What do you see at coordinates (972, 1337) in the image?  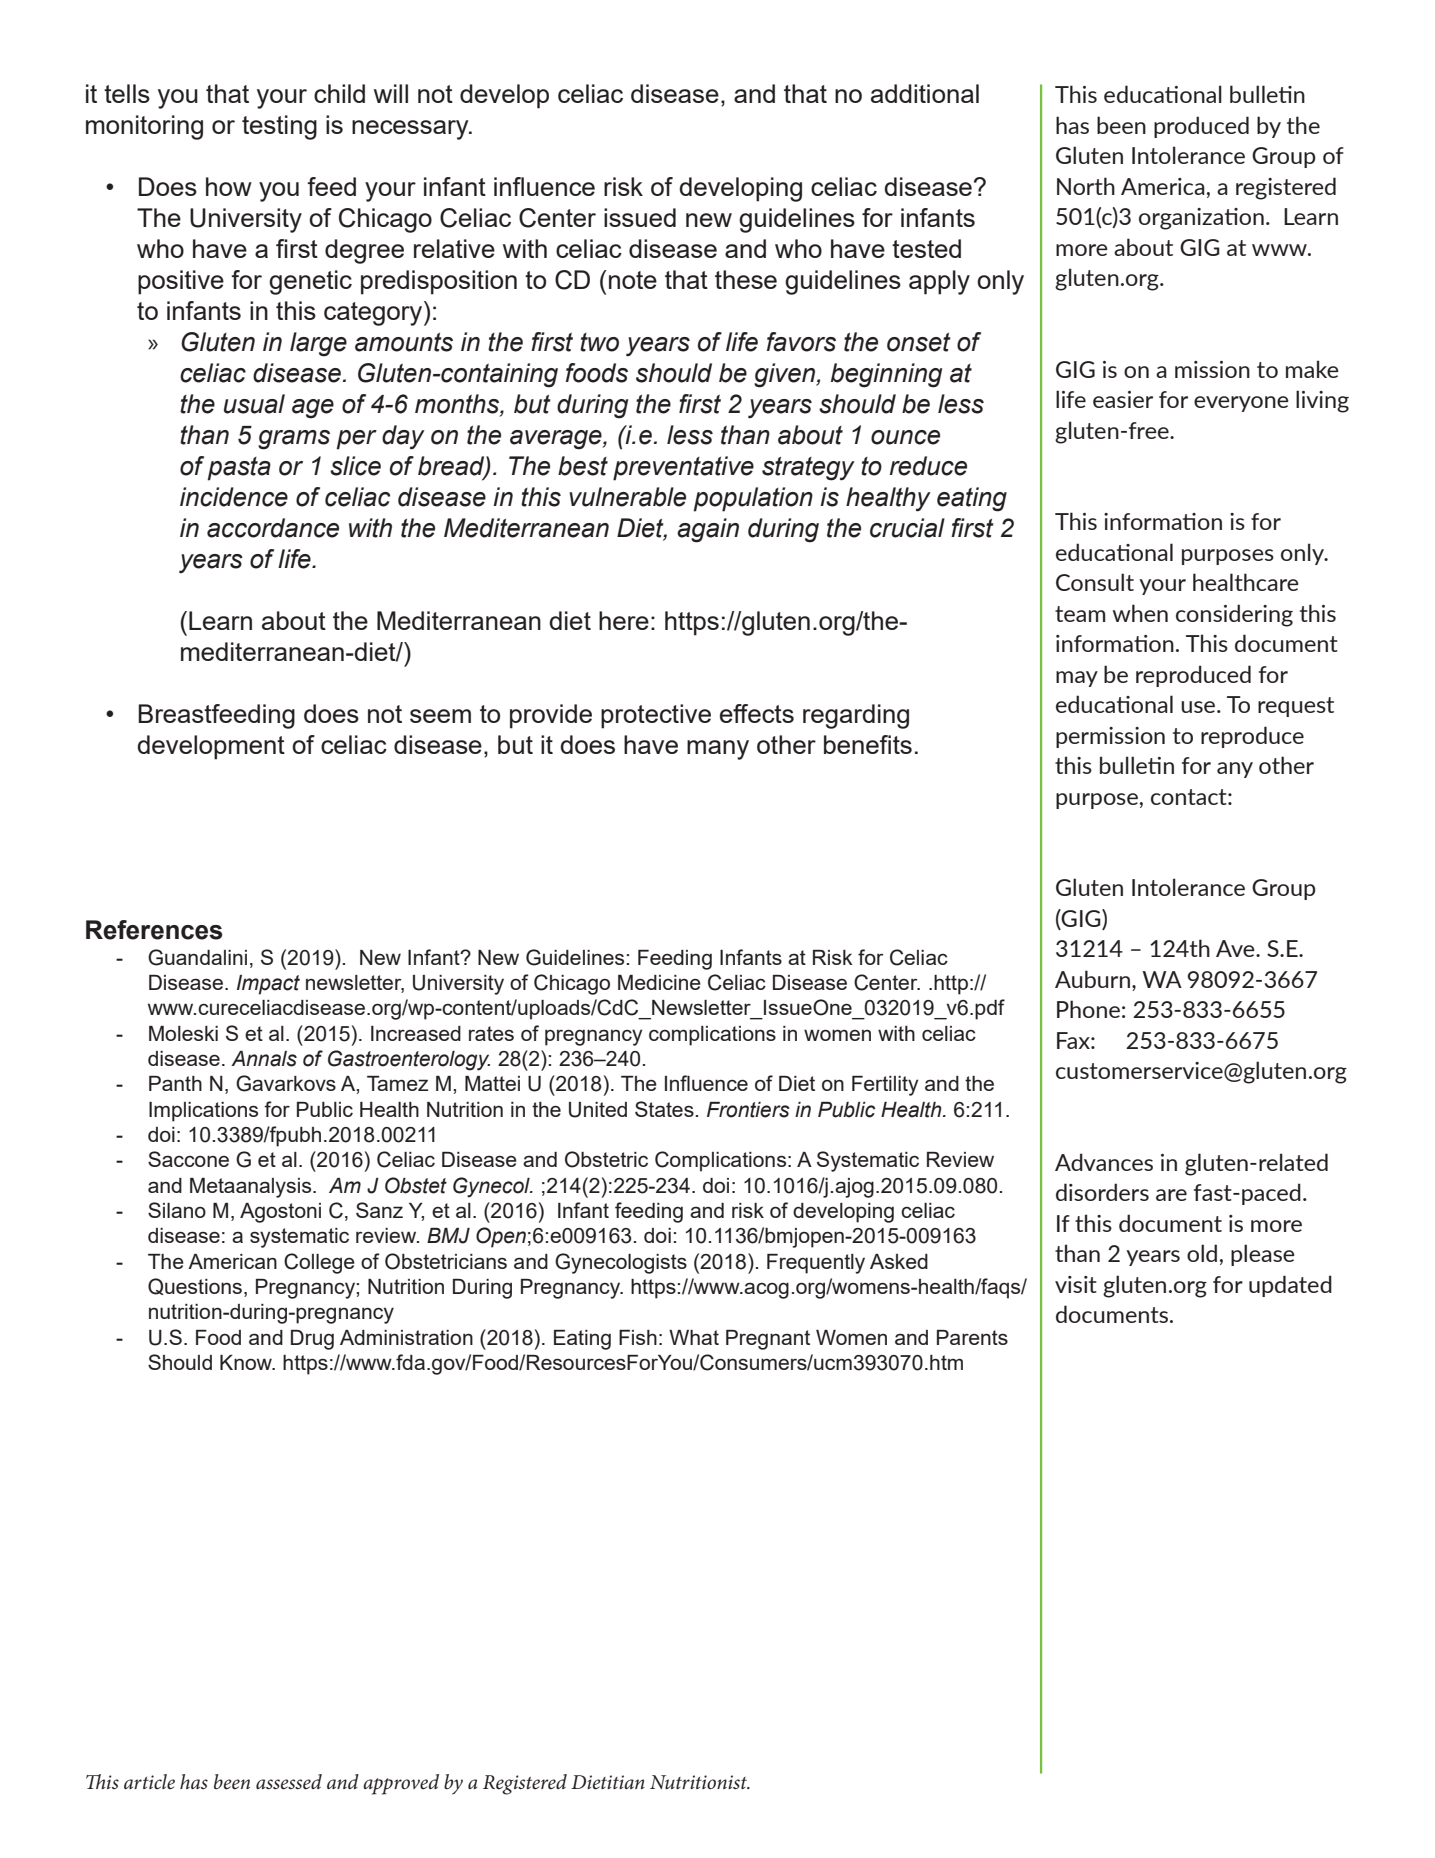 I see `Parents` at bounding box center [972, 1337].
